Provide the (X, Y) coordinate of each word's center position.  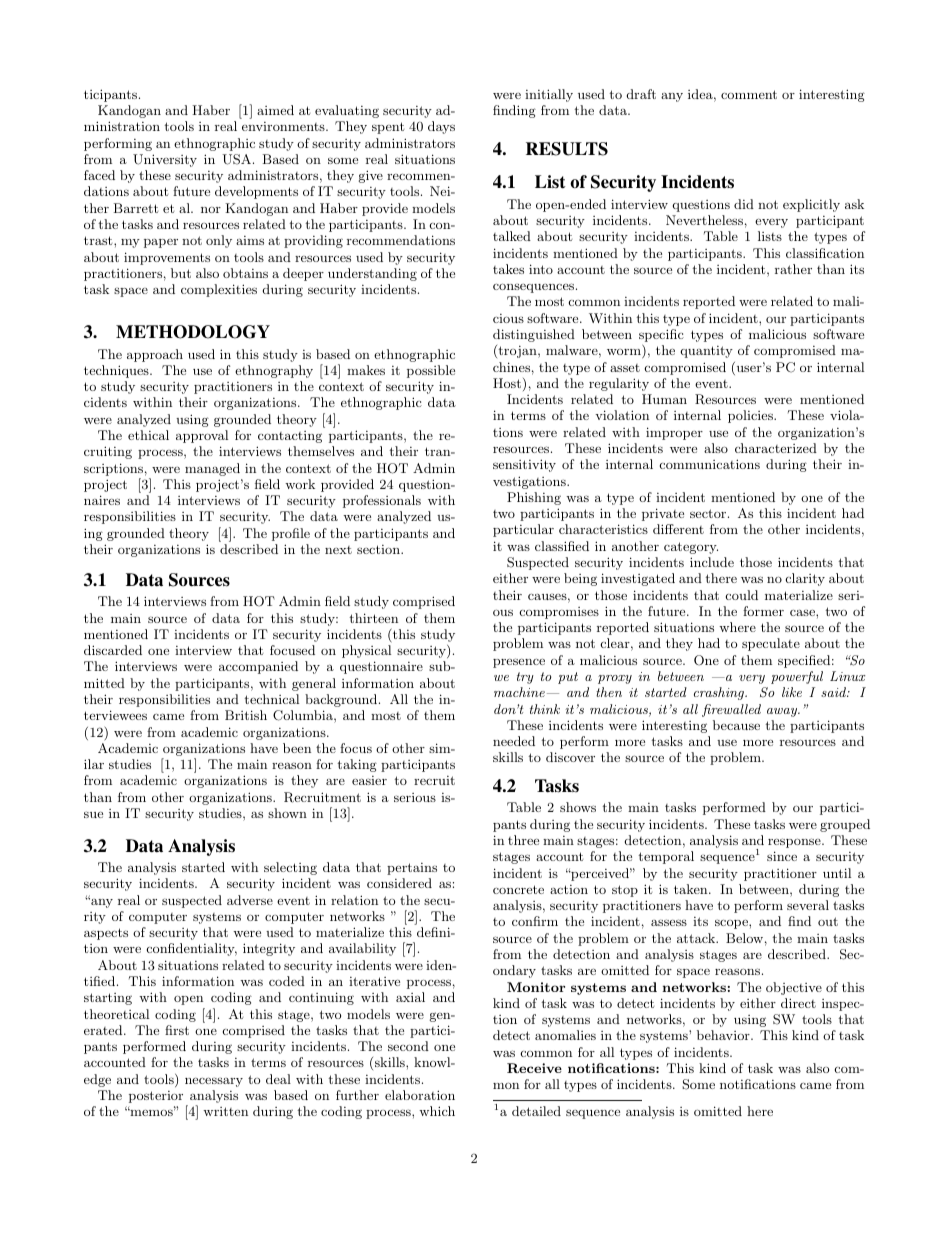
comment (749, 94)
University (165, 160)
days (441, 127)
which (437, 1111)
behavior (724, 1035)
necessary (214, 1082)
